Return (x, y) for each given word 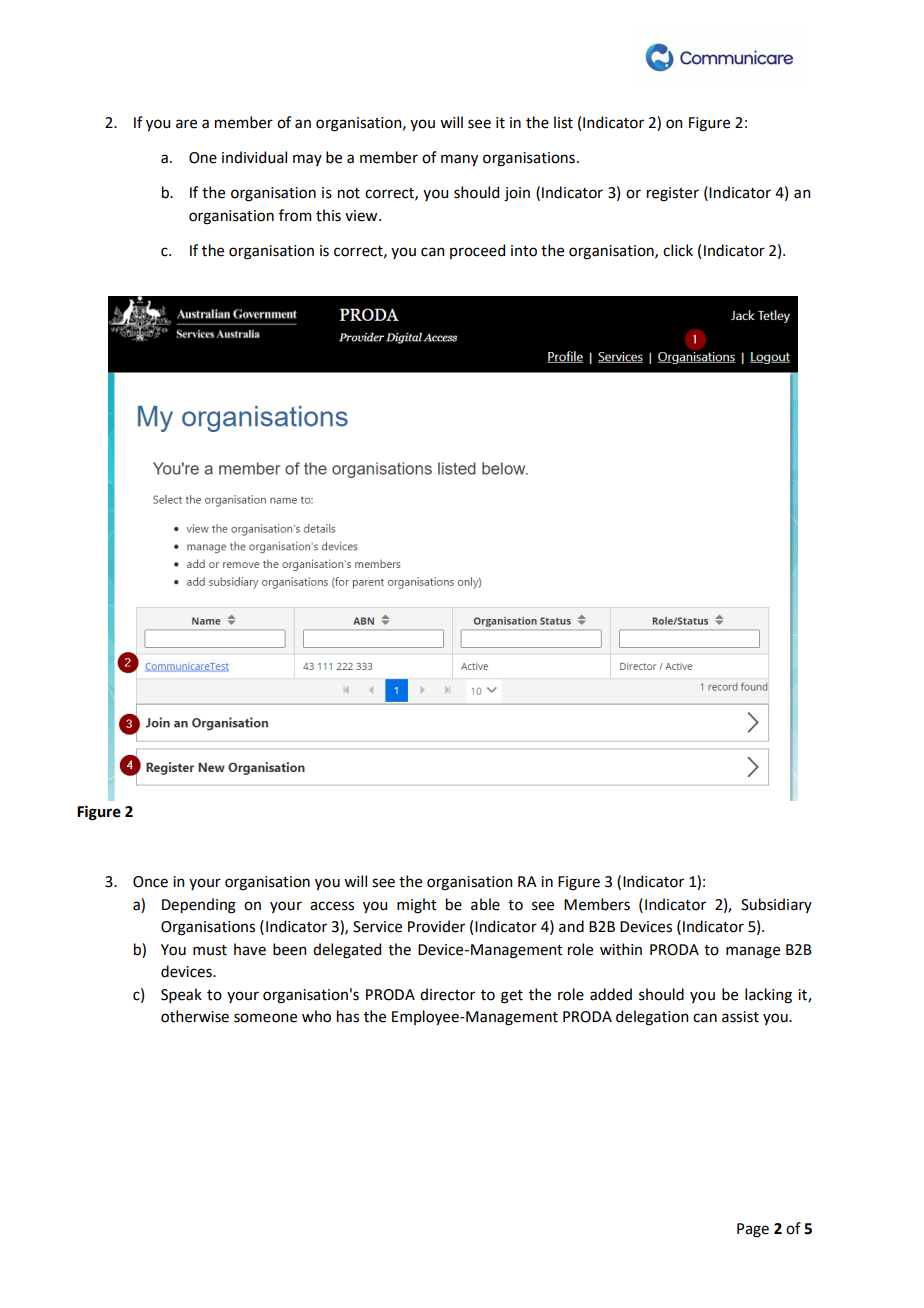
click (678, 250)
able (485, 904)
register (673, 194)
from (295, 215)
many (459, 160)
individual (254, 157)
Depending (199, 906)
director (447, 994)
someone (265, 1018)
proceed (477, 251)
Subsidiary (776, 905)
